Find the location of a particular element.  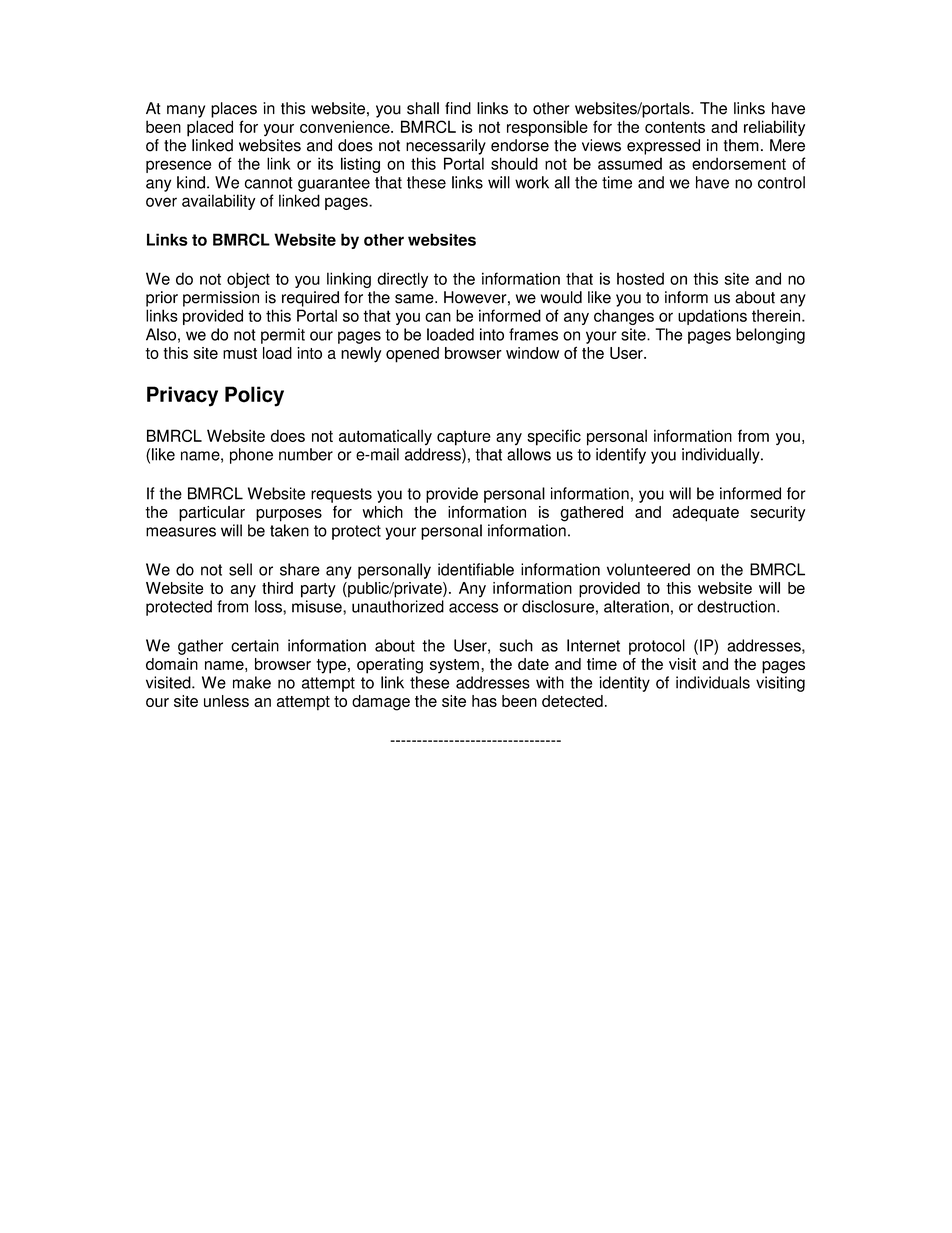

make is located at coordinates (252, 682).
